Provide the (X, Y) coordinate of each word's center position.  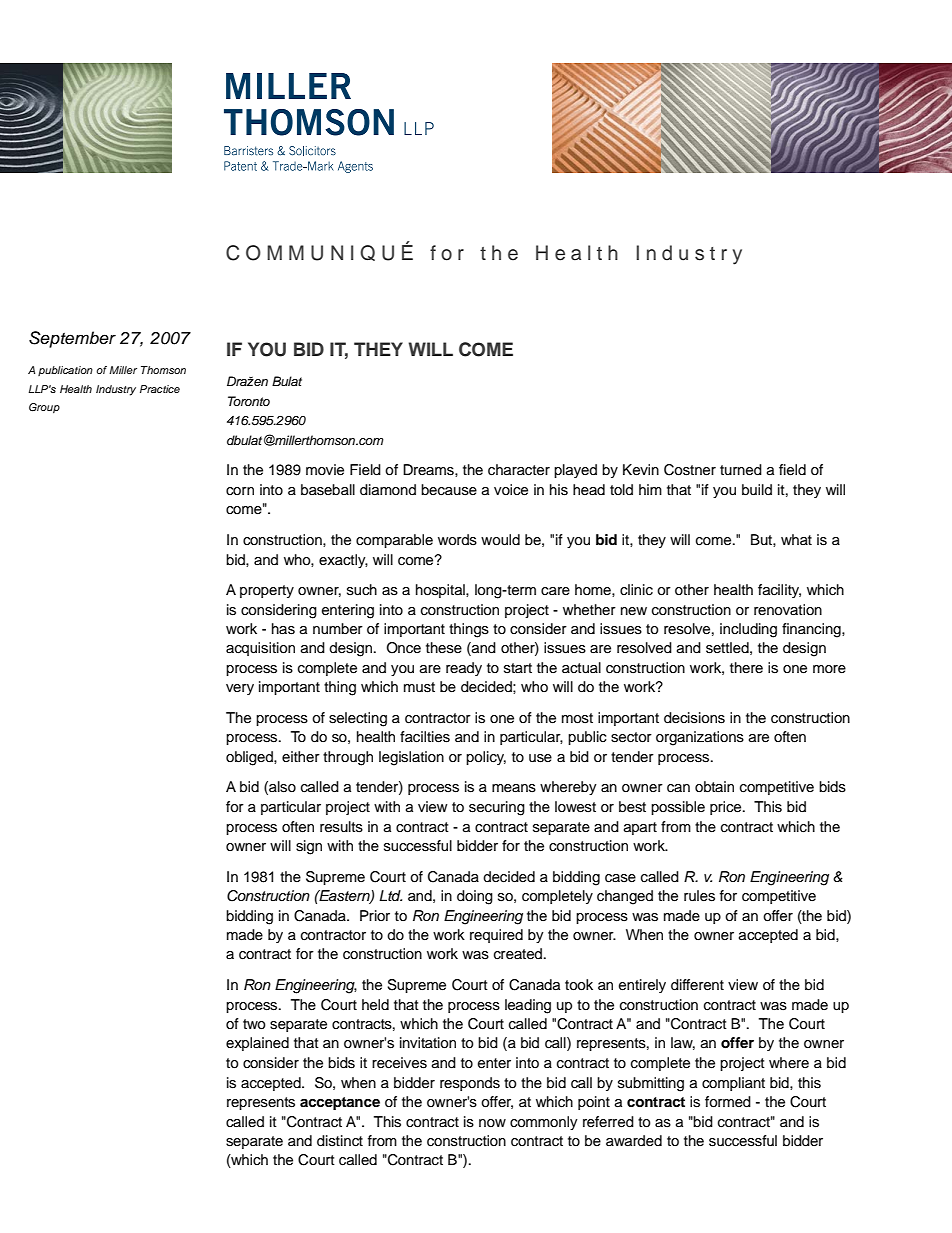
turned (741, 470)
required (496, 936)
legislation (411, 758)
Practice (160, 389)
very (240, 689)
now (492, 1123)
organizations (700, 738)
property (267, 591)
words (457, 540)
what (796, 539)
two (254, 1024)
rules (699, 896)
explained (257, 1044)
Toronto (249, 401)
